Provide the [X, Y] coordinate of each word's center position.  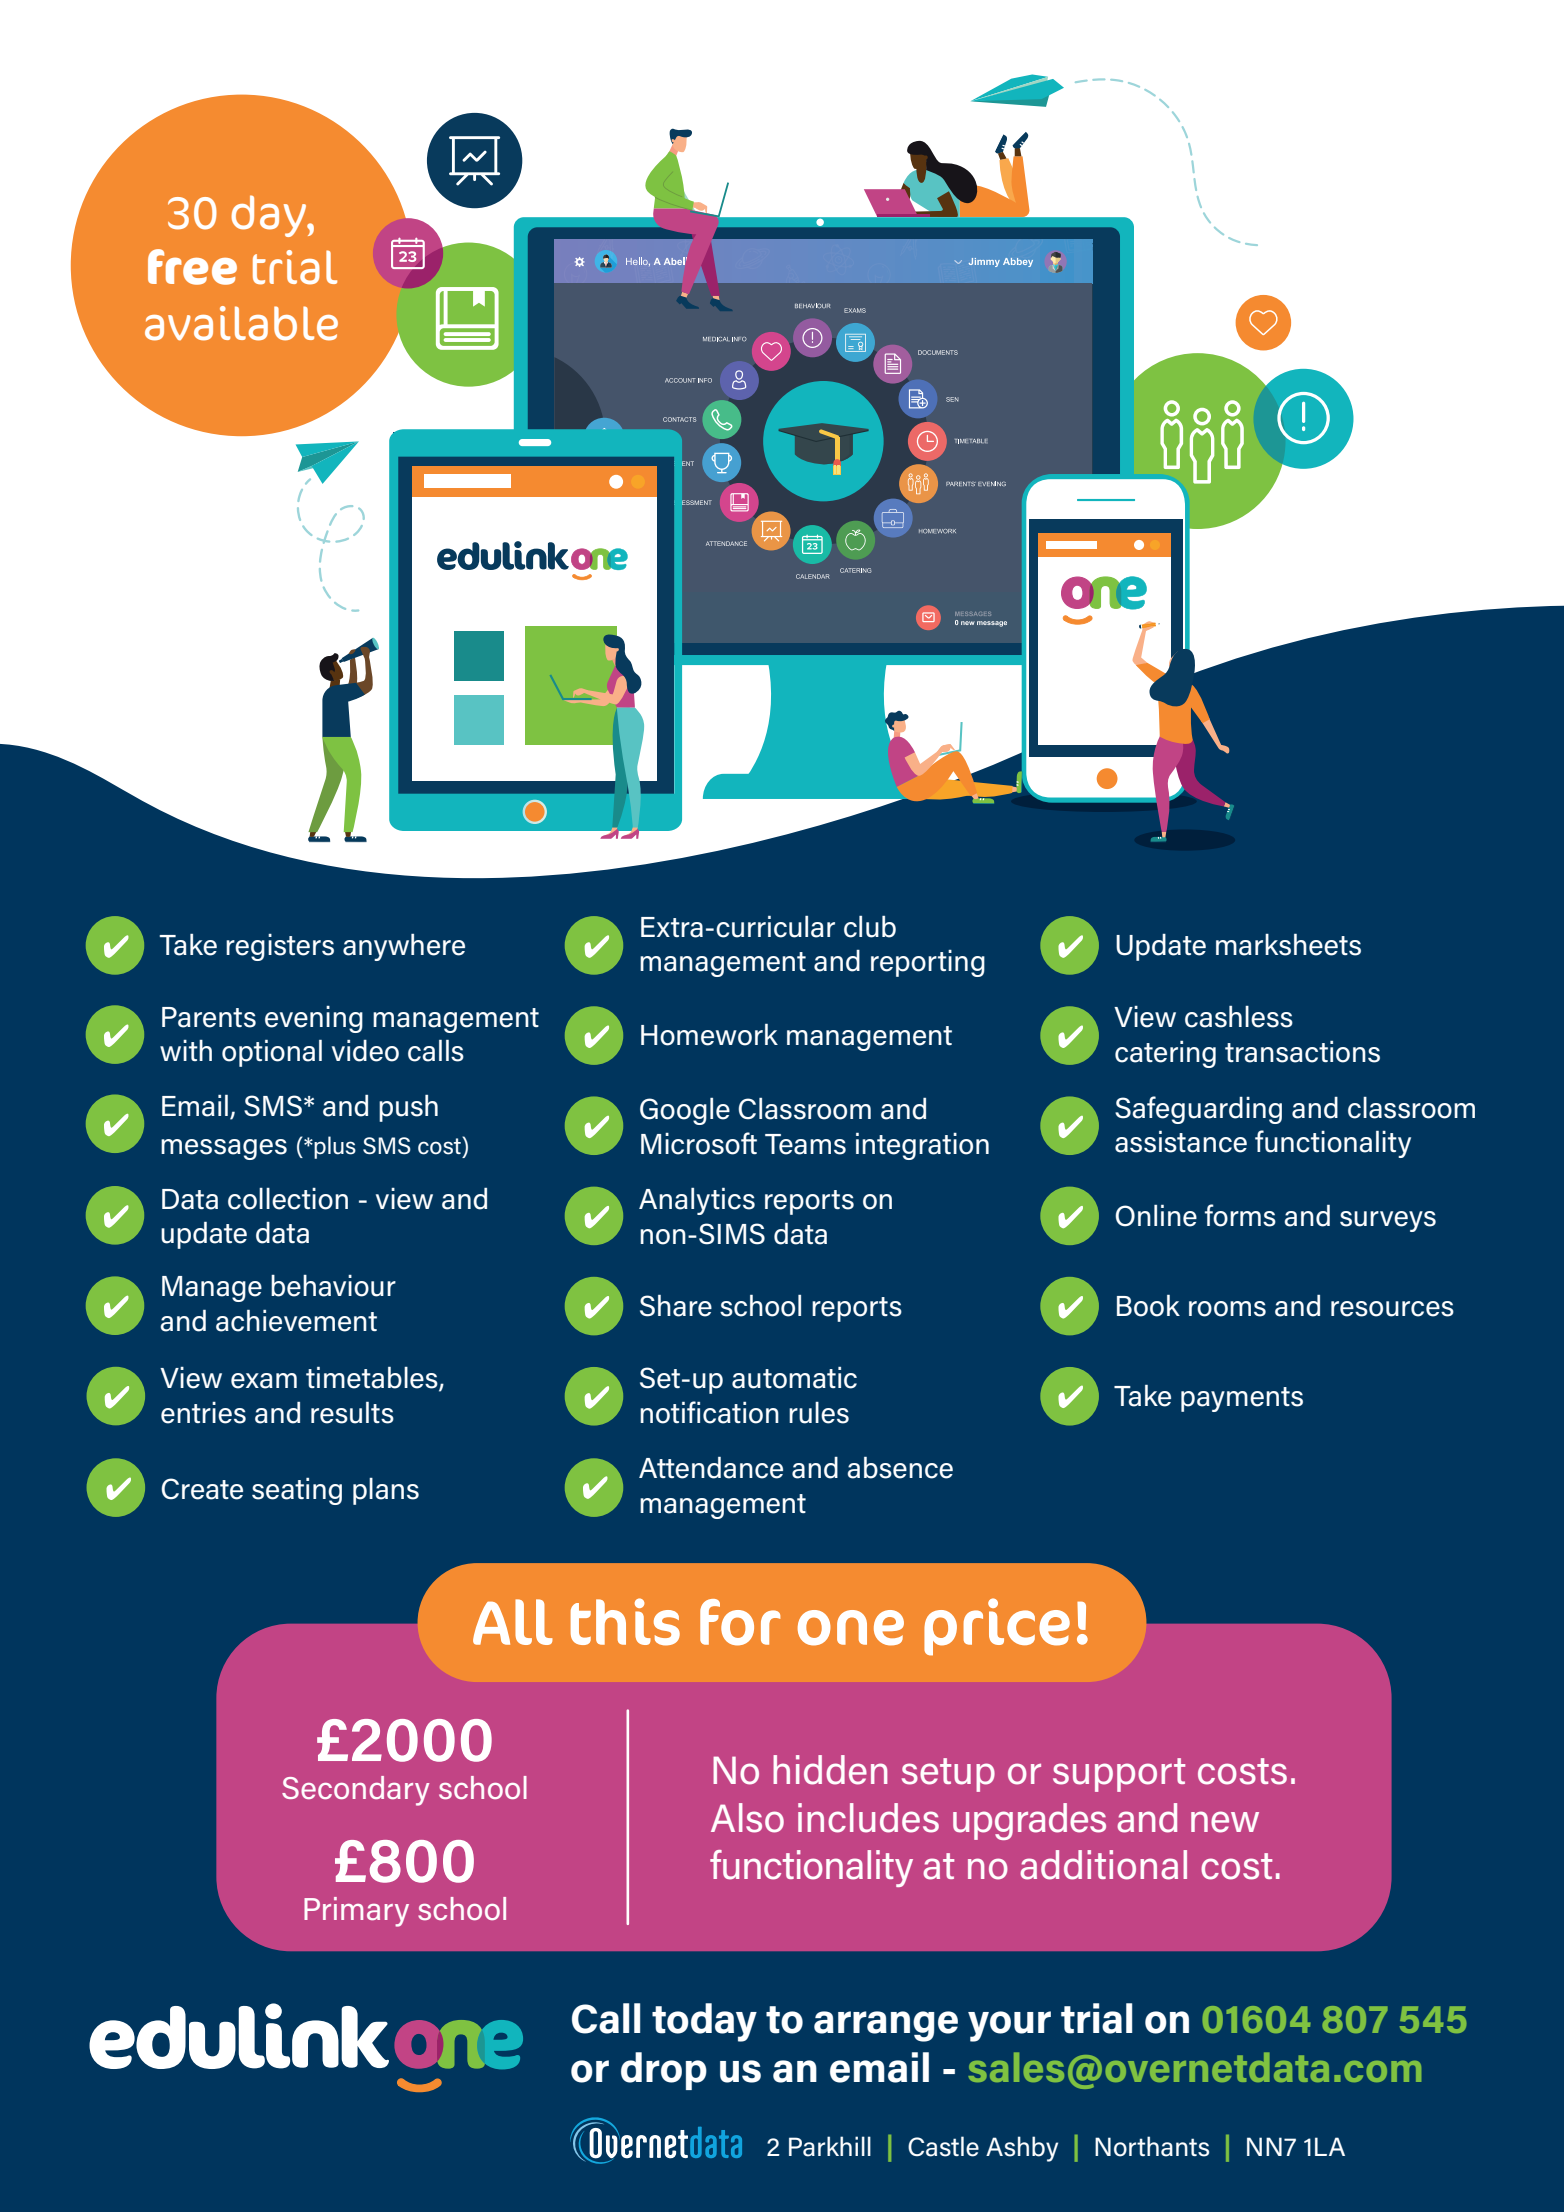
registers [280, 947]
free [192, 267]
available [241, 323]
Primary [356, 1912]
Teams [805, 1144]
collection [288, 1199]
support [1119, 1775]
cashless [1239, 1017]
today [704, 2022]
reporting [928, 963]
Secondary [355, 1791]
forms [1240, 1215]
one [851, 1628]
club [870, 927]
